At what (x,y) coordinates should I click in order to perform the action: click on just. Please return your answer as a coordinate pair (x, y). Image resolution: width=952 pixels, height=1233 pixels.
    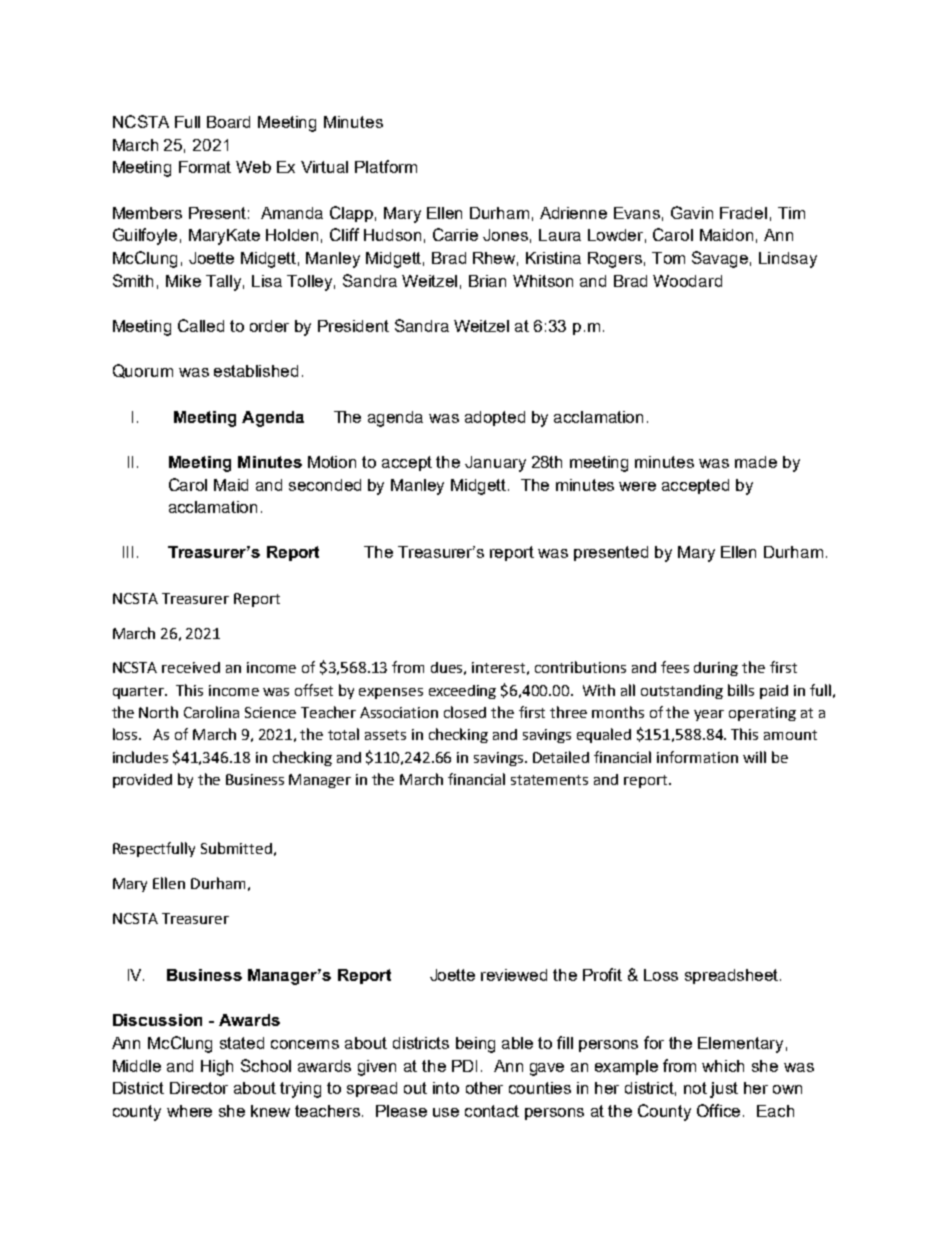
    Looking at the image, I should click on (724, 1090).
